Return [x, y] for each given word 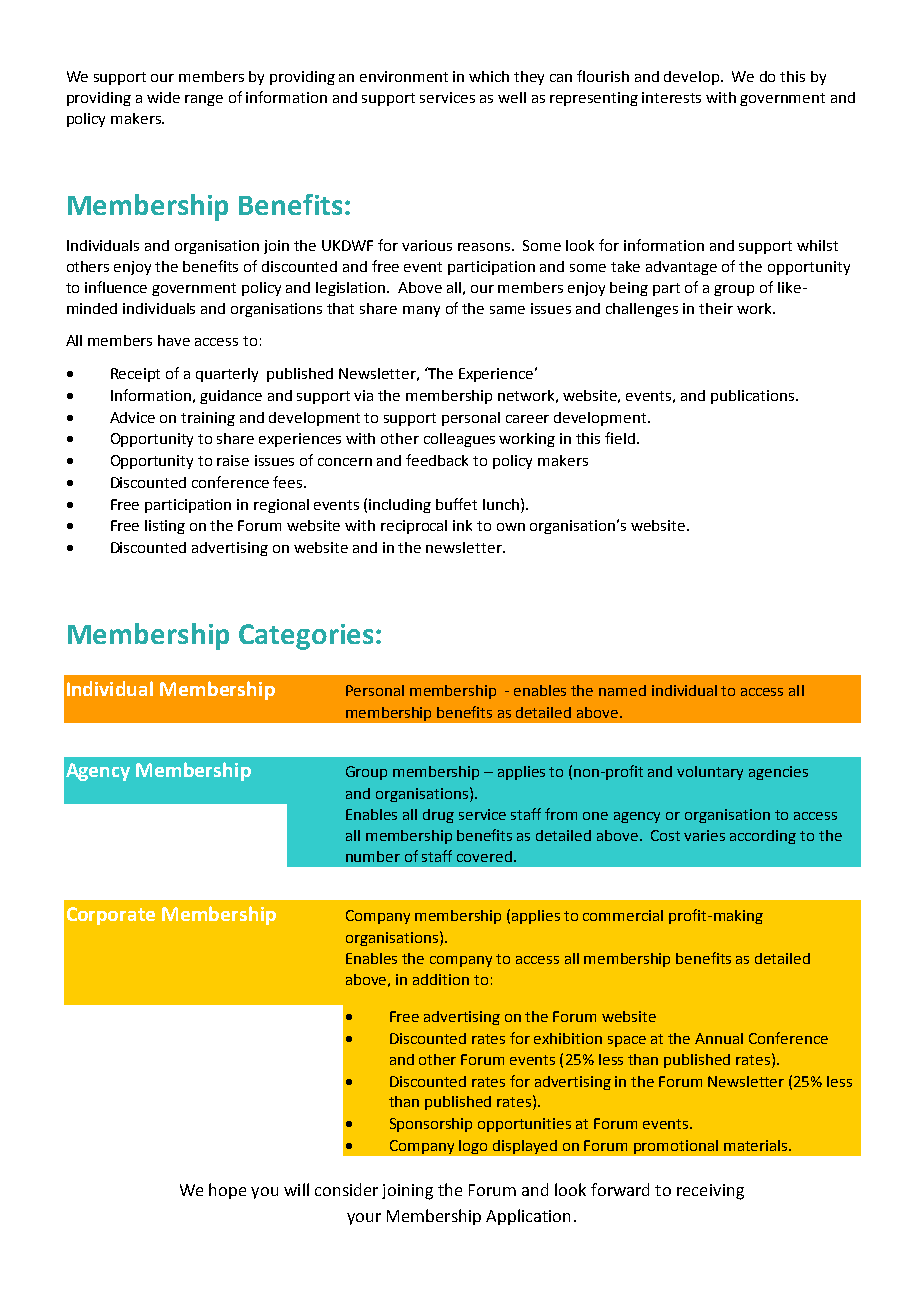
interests [671, 97]
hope [227, 1191]
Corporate [111, 916]
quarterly [227, 375]
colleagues [459, 440]
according [763, 837]
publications [754, 397]
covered [484, 856]
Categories [306, 637]
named [622, 690]
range [204, 100]
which [489, 76]
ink [462, 525]
